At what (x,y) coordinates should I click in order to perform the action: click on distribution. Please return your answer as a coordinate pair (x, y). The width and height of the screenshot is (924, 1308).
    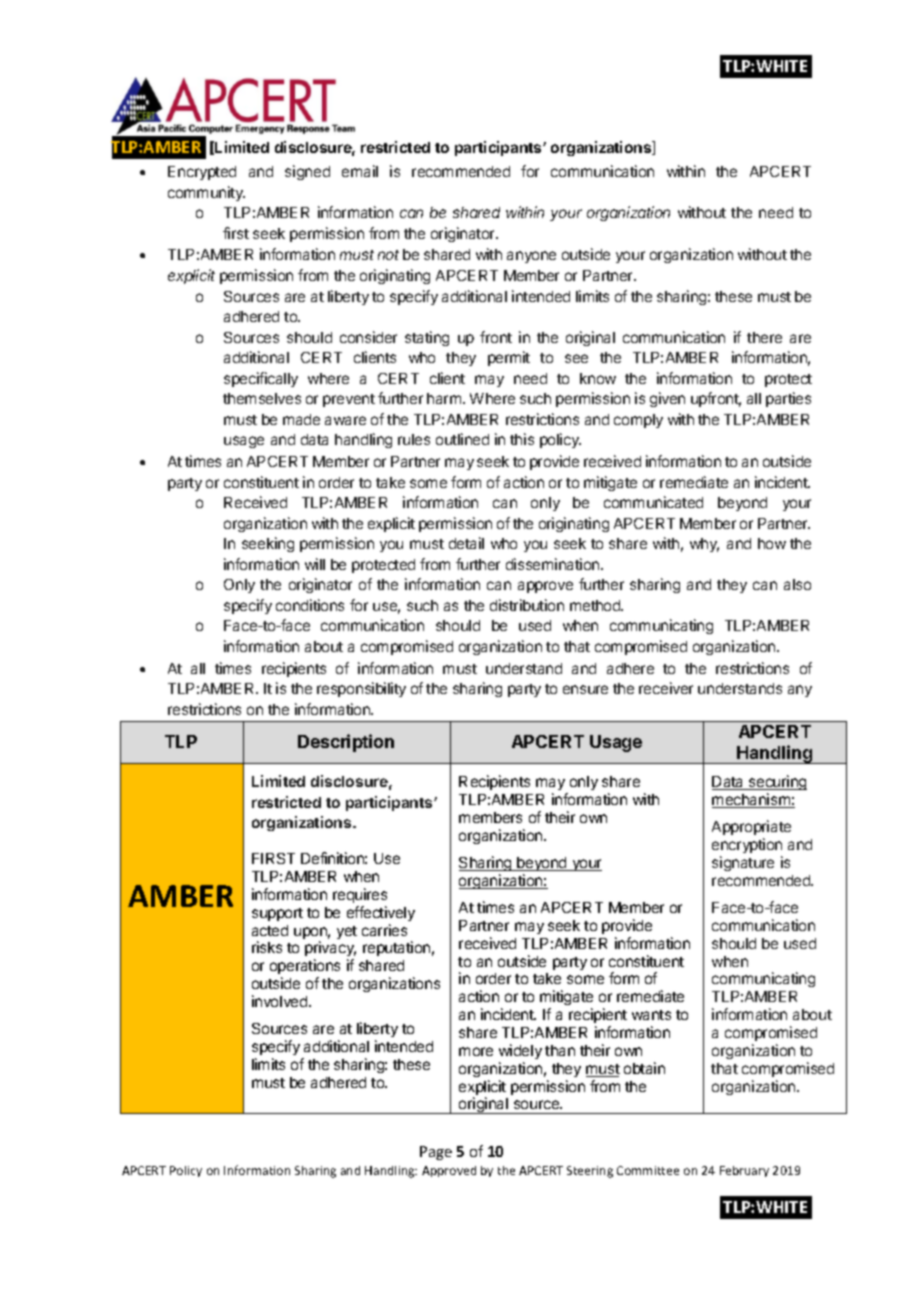
    Looking at the image, I should click on (527, 605).
